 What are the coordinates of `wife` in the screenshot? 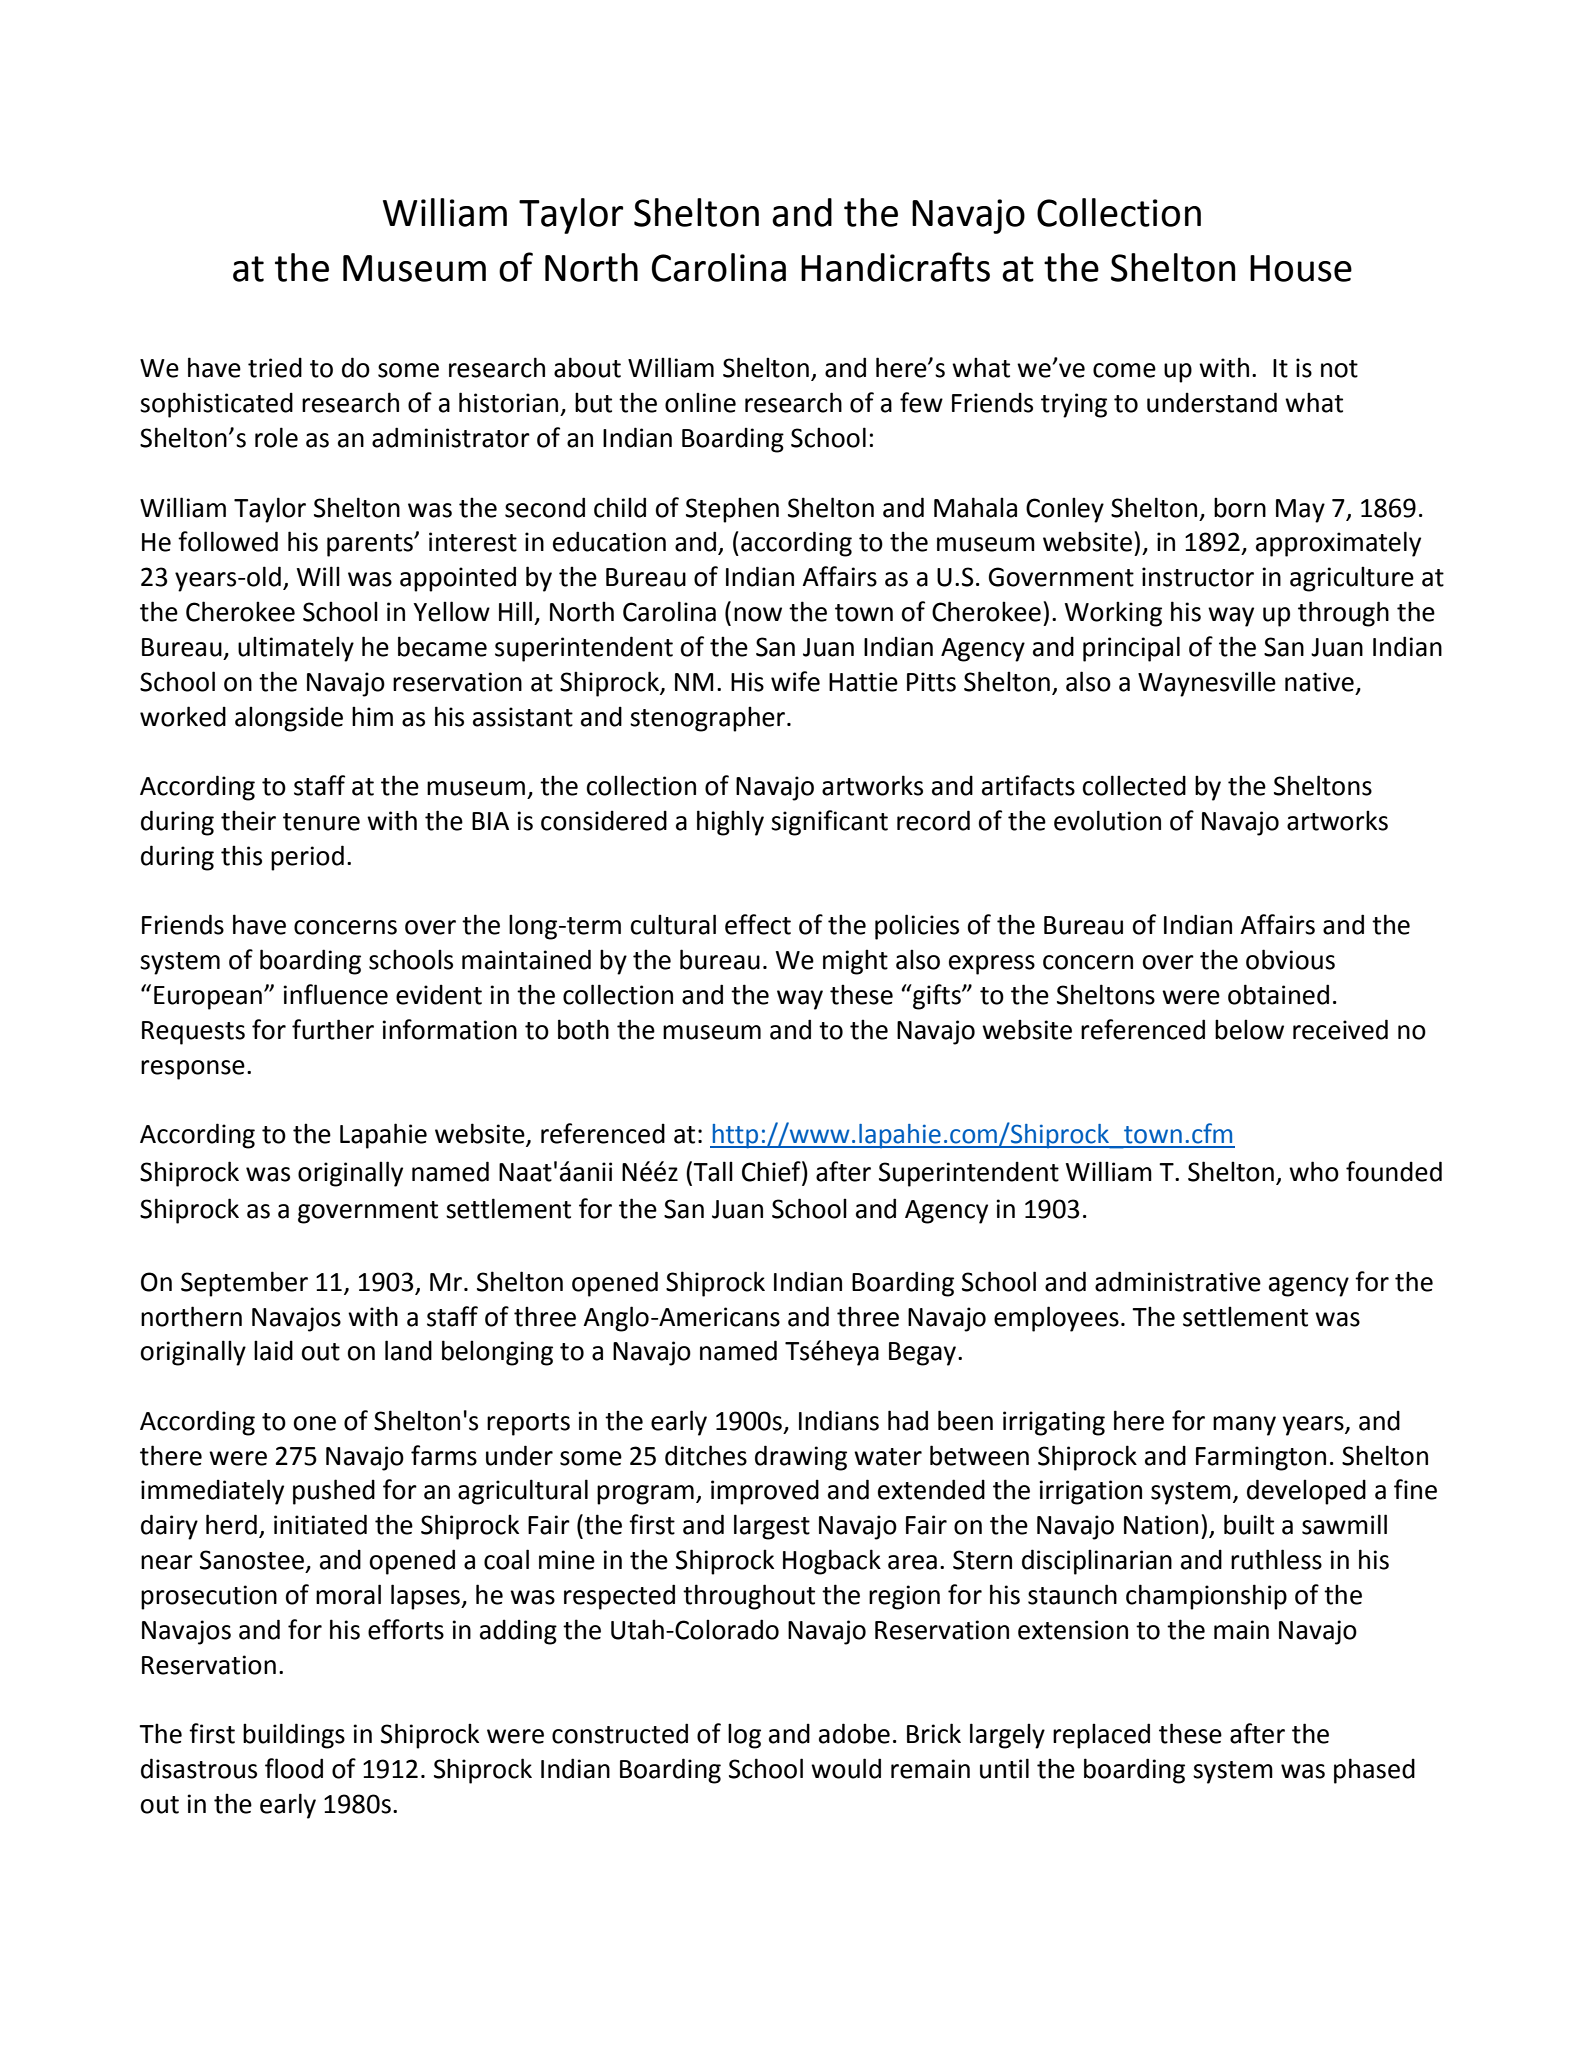 It's located at (795, 681).
